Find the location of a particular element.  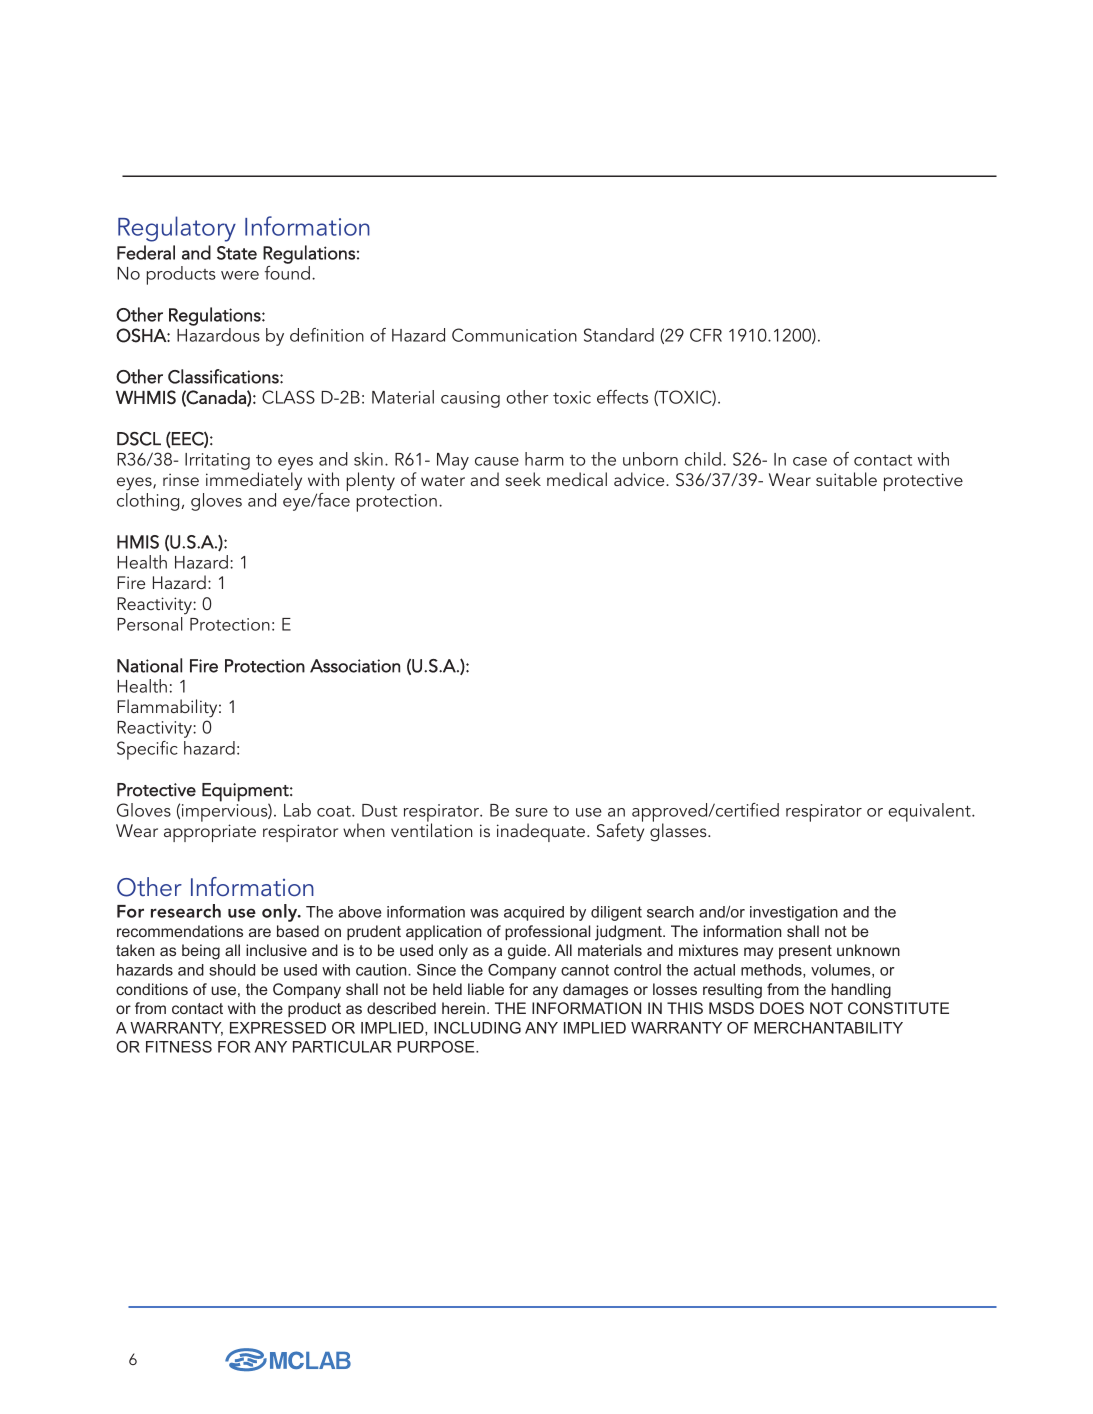

INCLUDING is located at coordinates (477, 1028).
